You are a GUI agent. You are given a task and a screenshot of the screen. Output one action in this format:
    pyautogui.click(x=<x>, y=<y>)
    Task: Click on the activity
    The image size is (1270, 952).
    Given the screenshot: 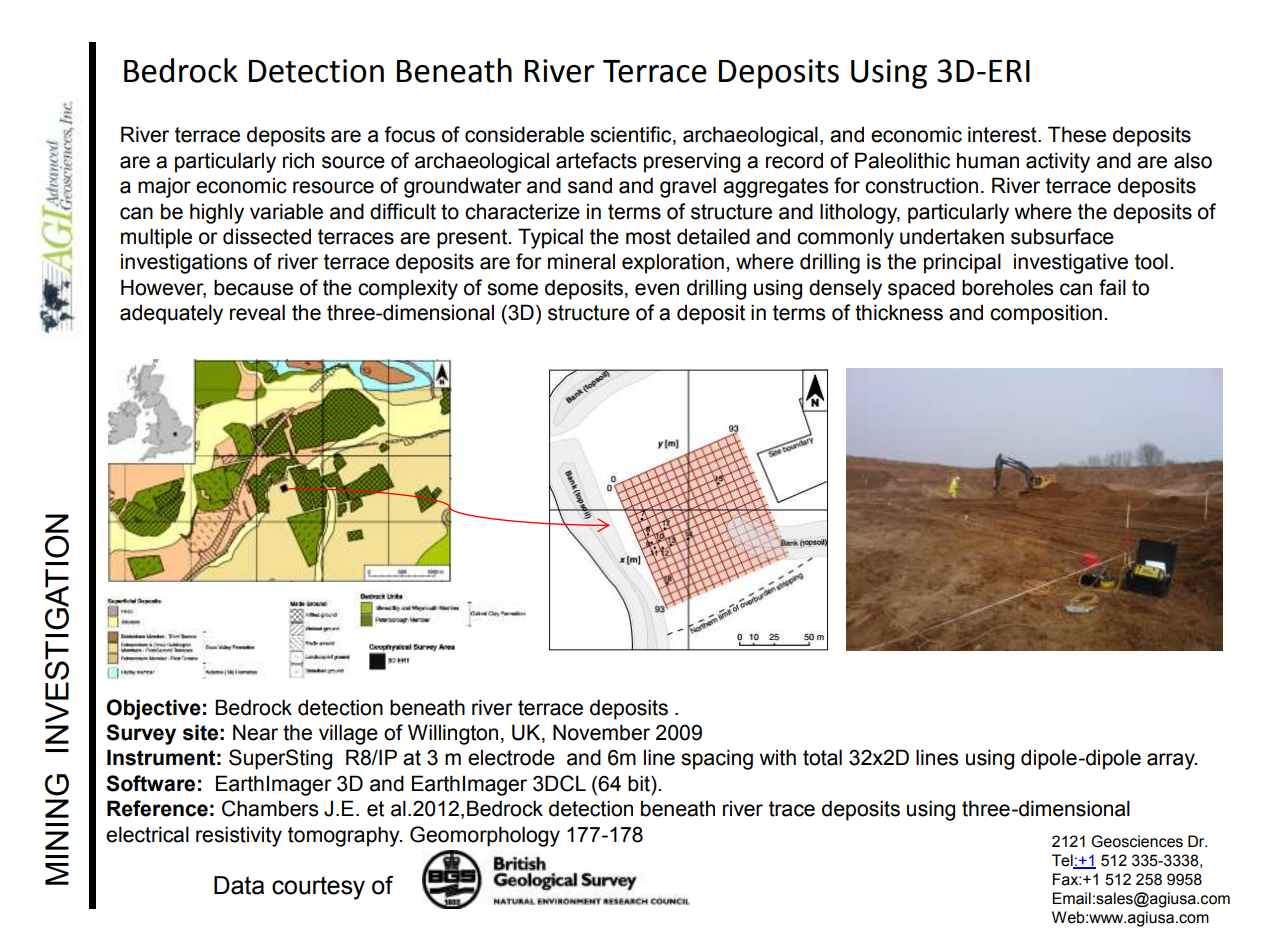 What is the action you would take?
    pyautogui.click(x=1058, y=162)
